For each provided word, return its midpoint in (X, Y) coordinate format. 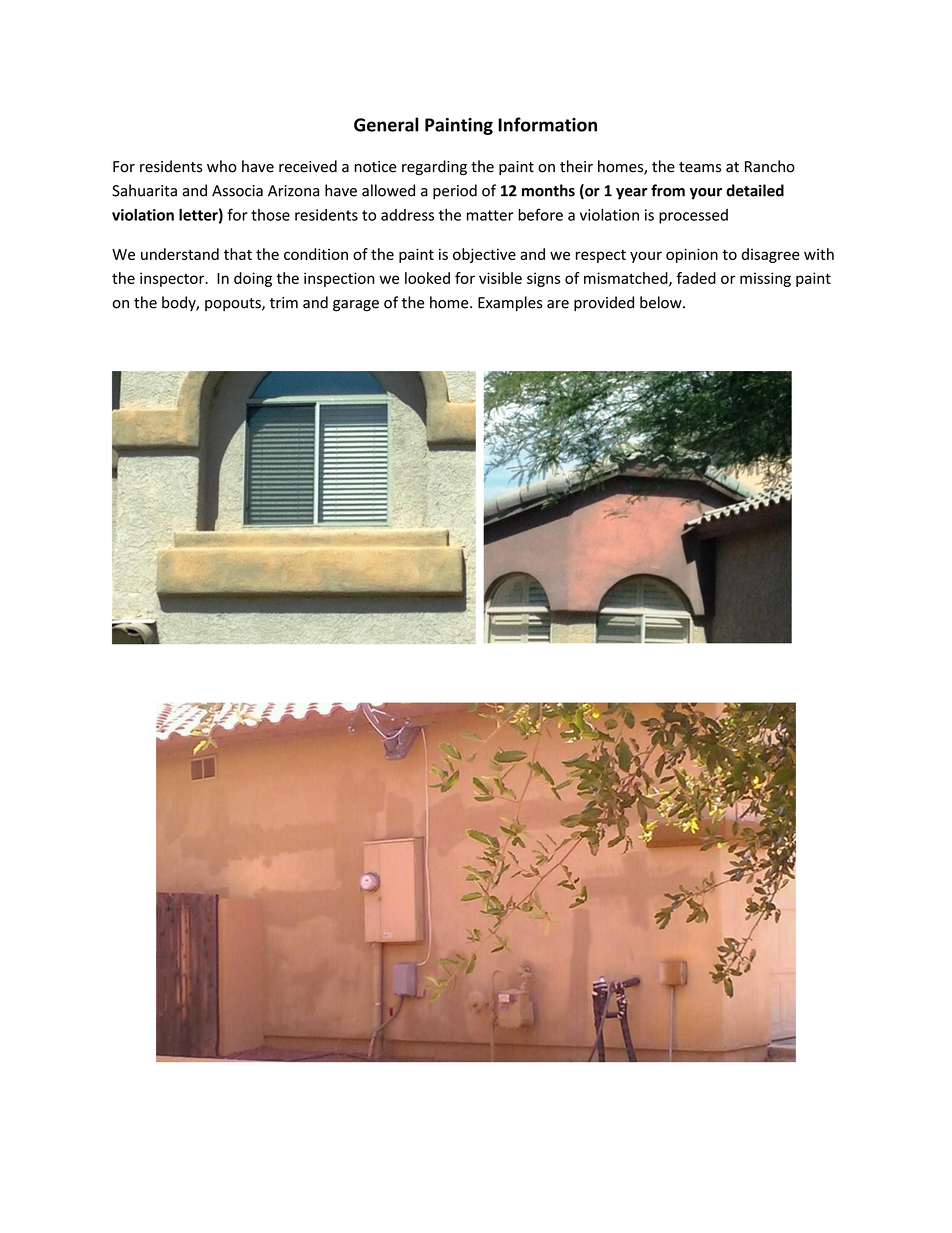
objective (484, 255)
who (222, 166)
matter (490, 215)
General (386, 124)
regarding (434, 167)
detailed (755, 190)
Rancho (770, 166)
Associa (237, 191)
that (238, 254)
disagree (771, 255)
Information (547, 124)
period (455, 192)
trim (284, 303)
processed (693, 216)
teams (700, 167)
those (270, 215)
